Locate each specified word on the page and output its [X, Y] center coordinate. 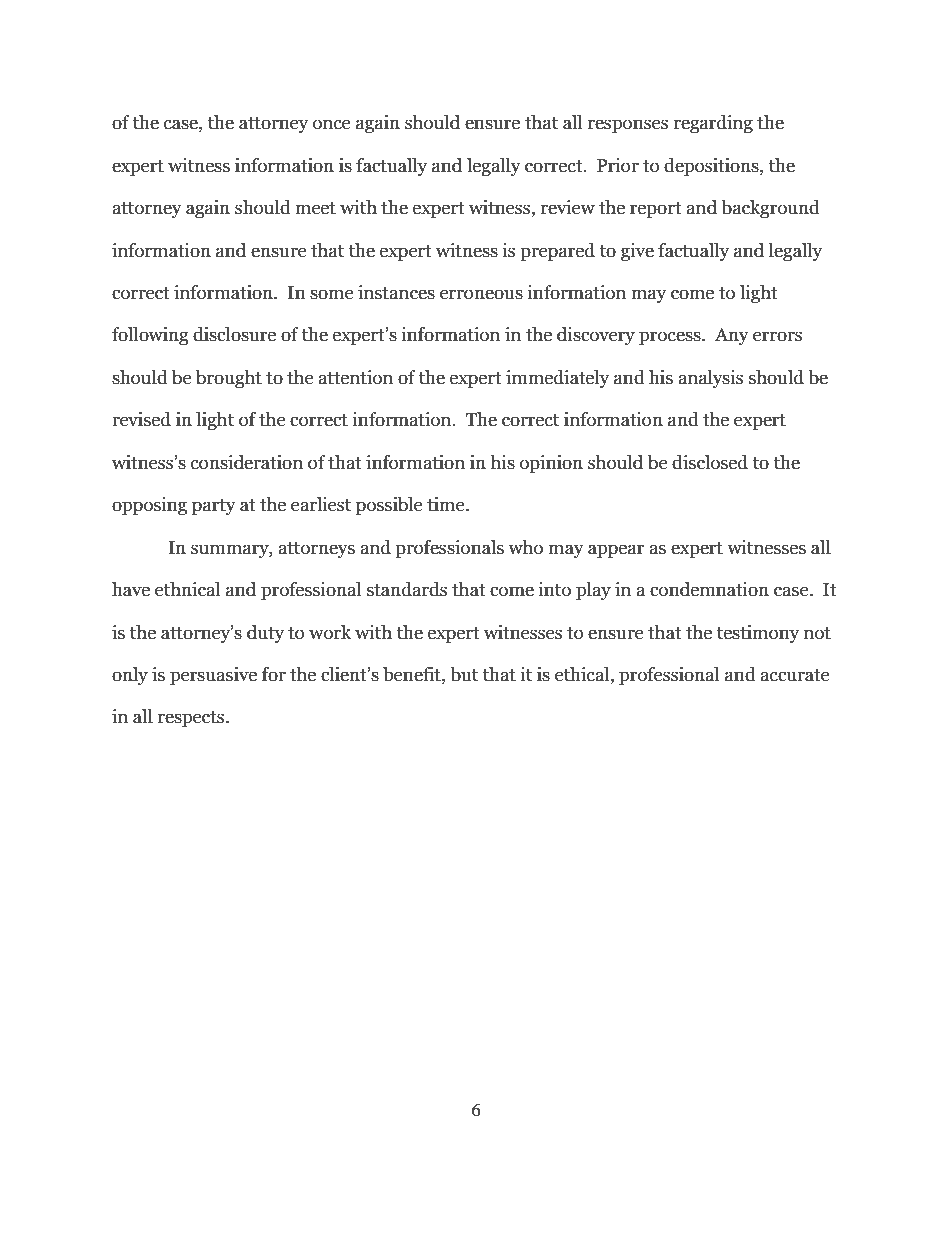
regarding [713, 124]
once [332, 124]
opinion [551, 464]
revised [141, 419]
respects [192, 719]
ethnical [187, 589]
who [525, 547]
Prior [618, 165]
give [637, 252]
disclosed [710, 462]
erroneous [481, 294]
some [332, 294]
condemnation [709, 589]
